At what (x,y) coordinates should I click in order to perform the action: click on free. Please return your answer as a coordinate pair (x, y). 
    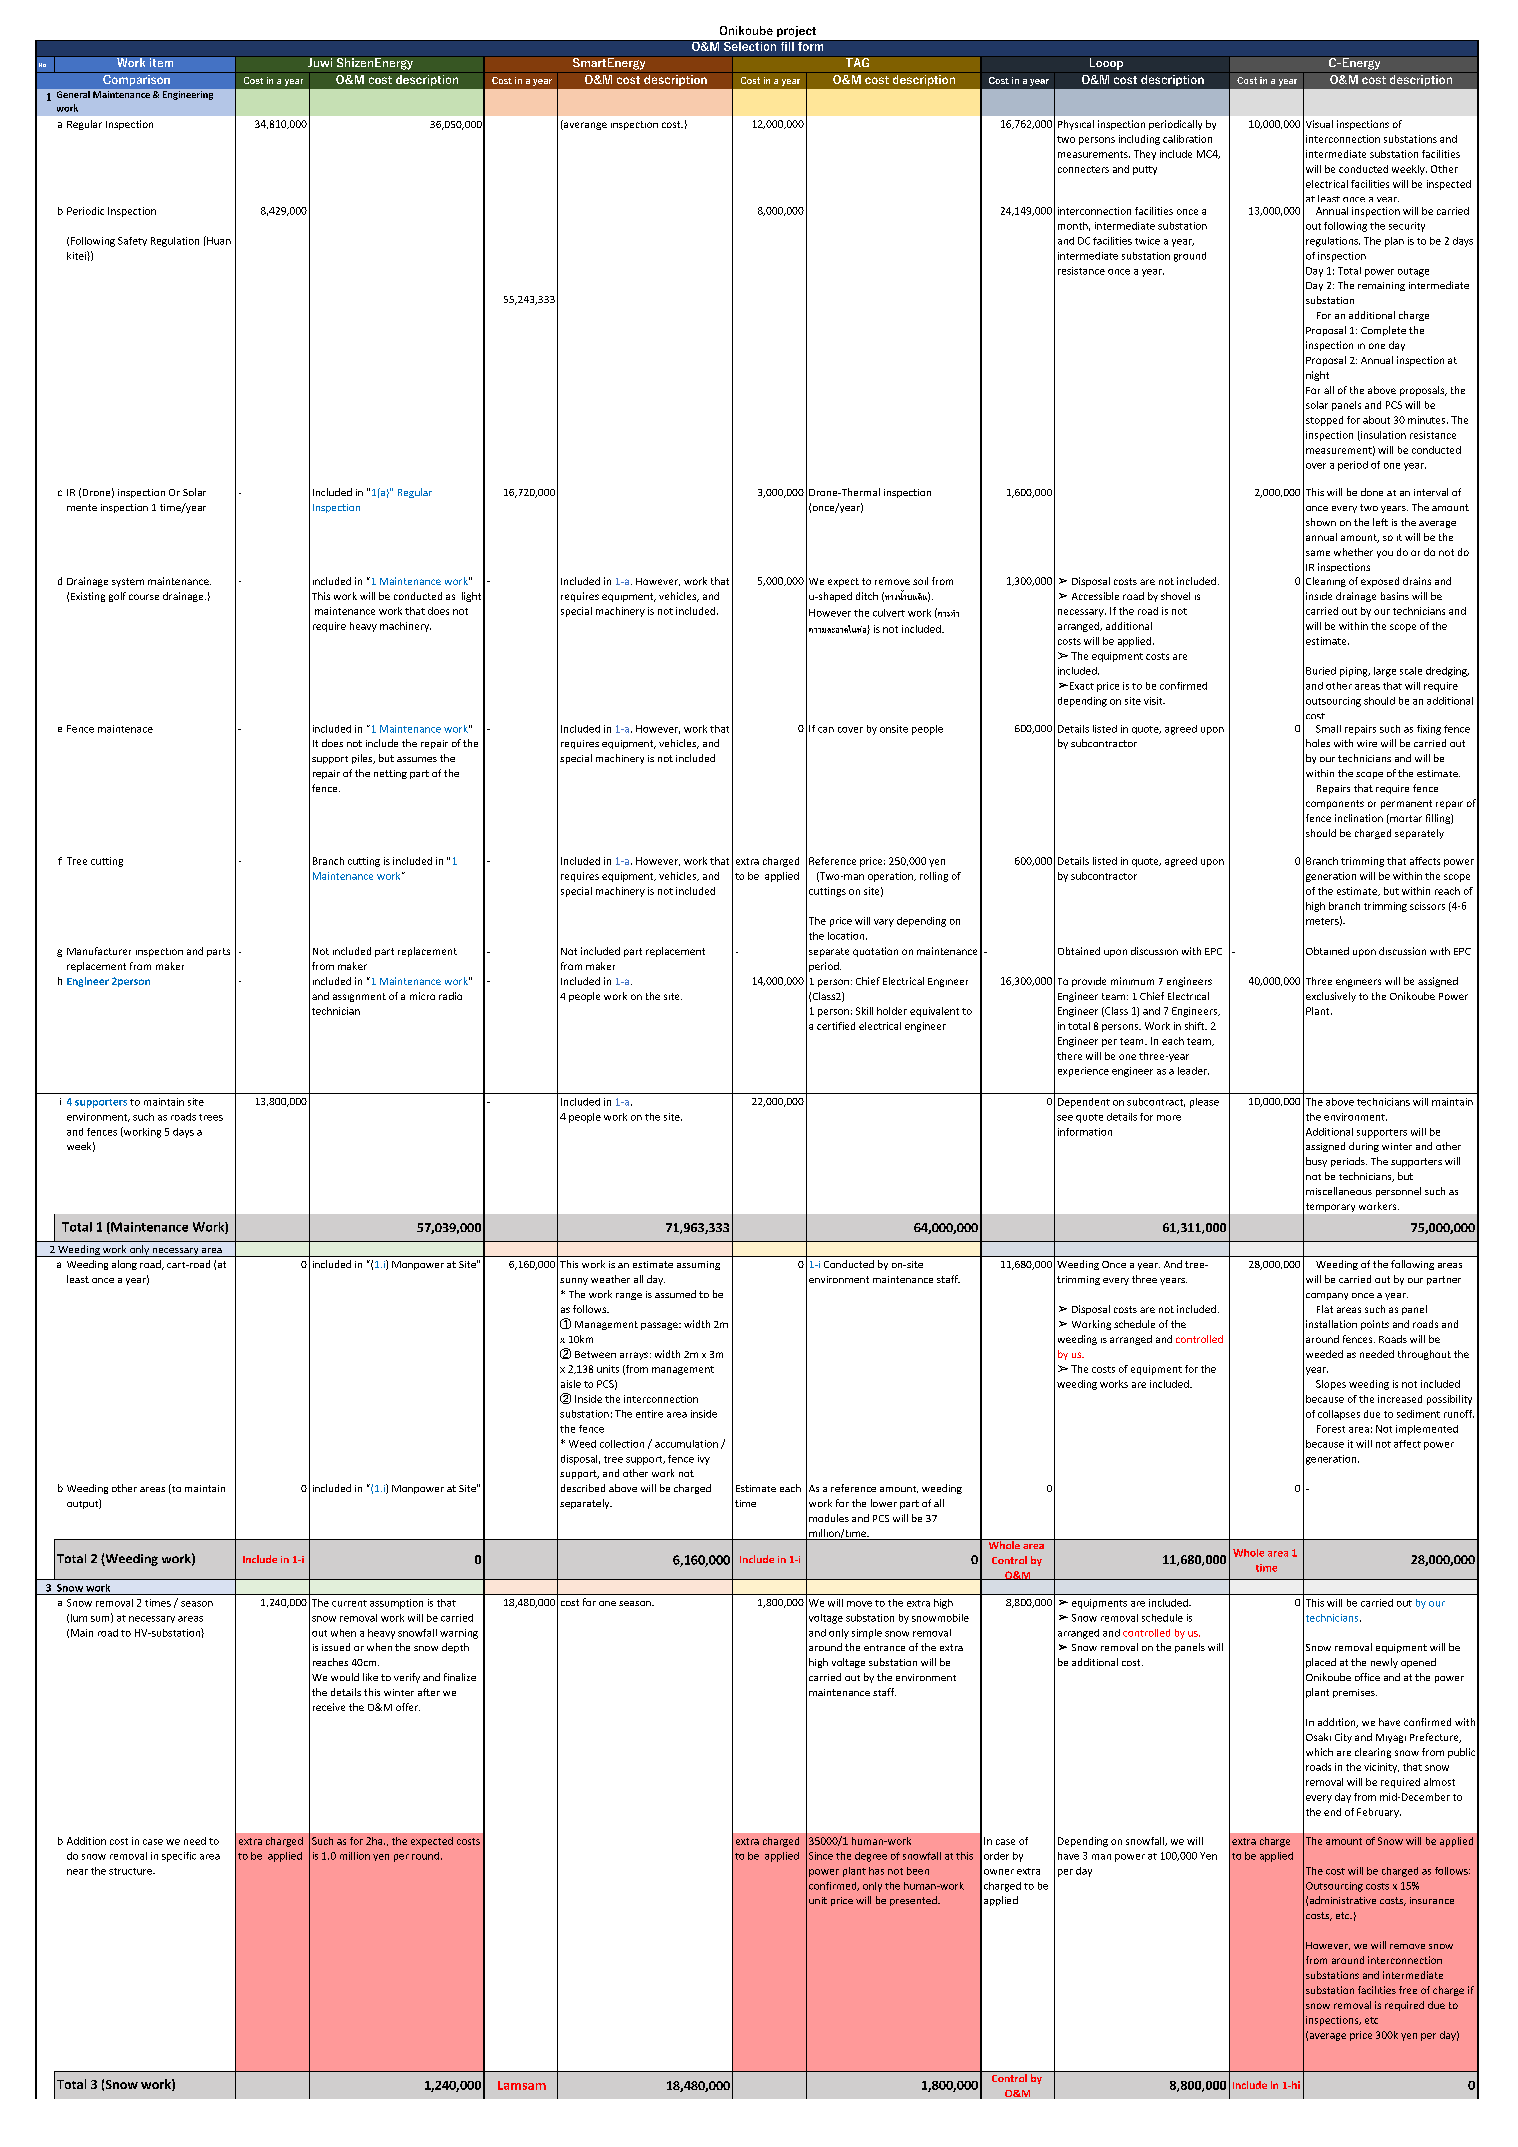
    Looking at the image, I should click on (1408, 1990).
